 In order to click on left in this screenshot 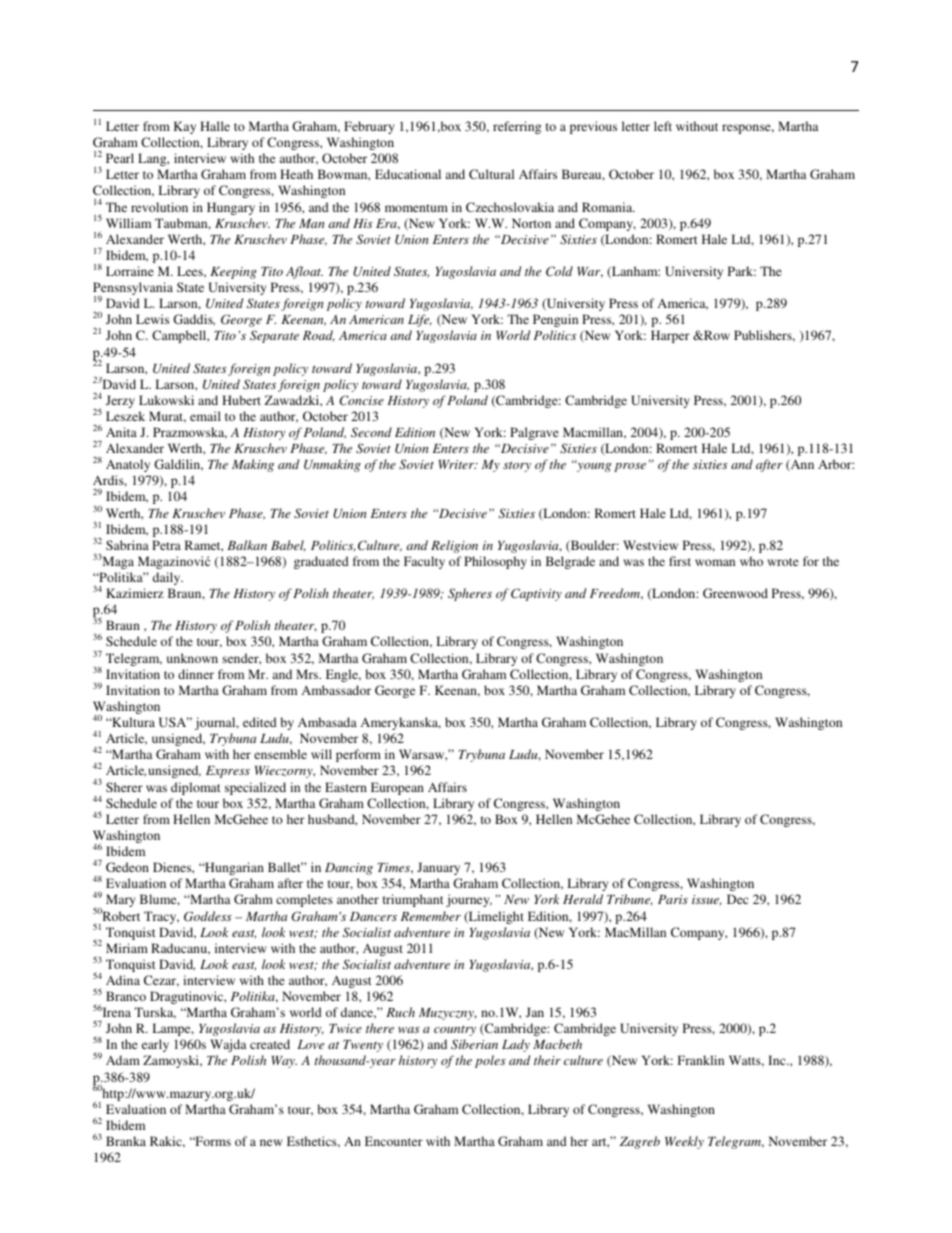, I will do `click(663, 126)`.
